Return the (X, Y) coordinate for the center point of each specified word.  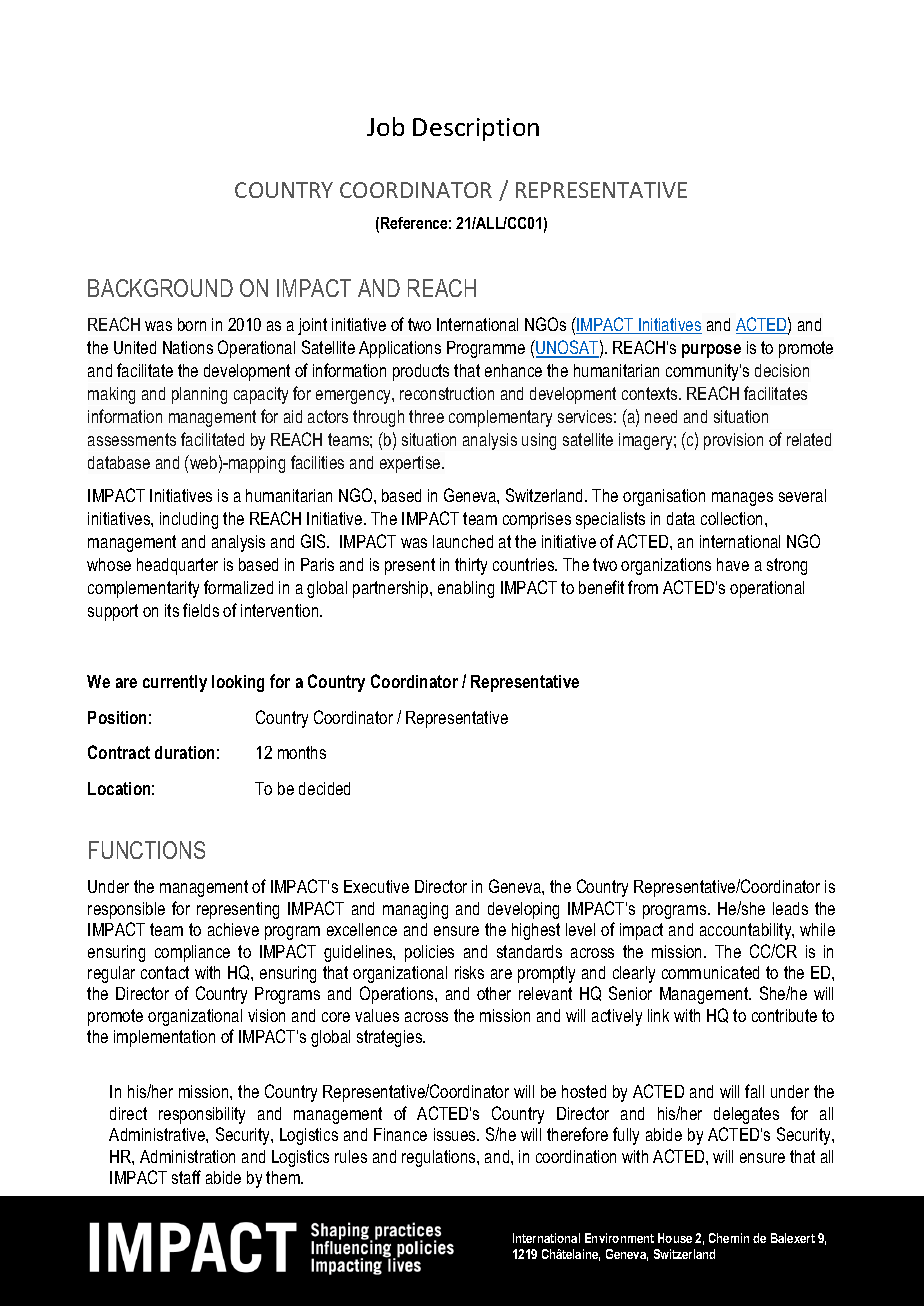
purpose (711, 351)
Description (476, 129)
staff (186, 1177)
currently (175, 683)
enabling (466, 589)
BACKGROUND (160, 288)
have (733, 564)
